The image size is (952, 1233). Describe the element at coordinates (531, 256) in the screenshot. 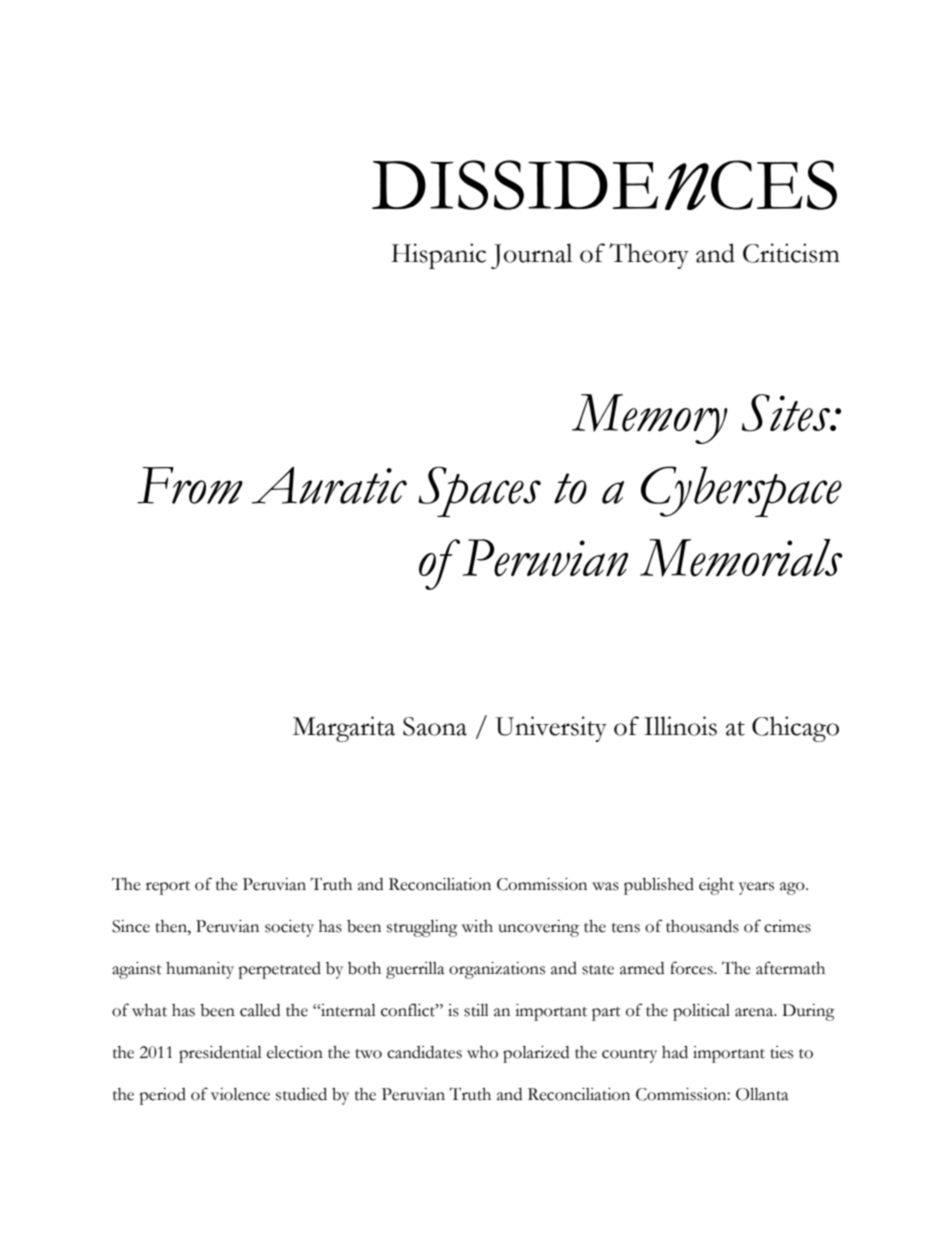

I see `Journal` at that location.
